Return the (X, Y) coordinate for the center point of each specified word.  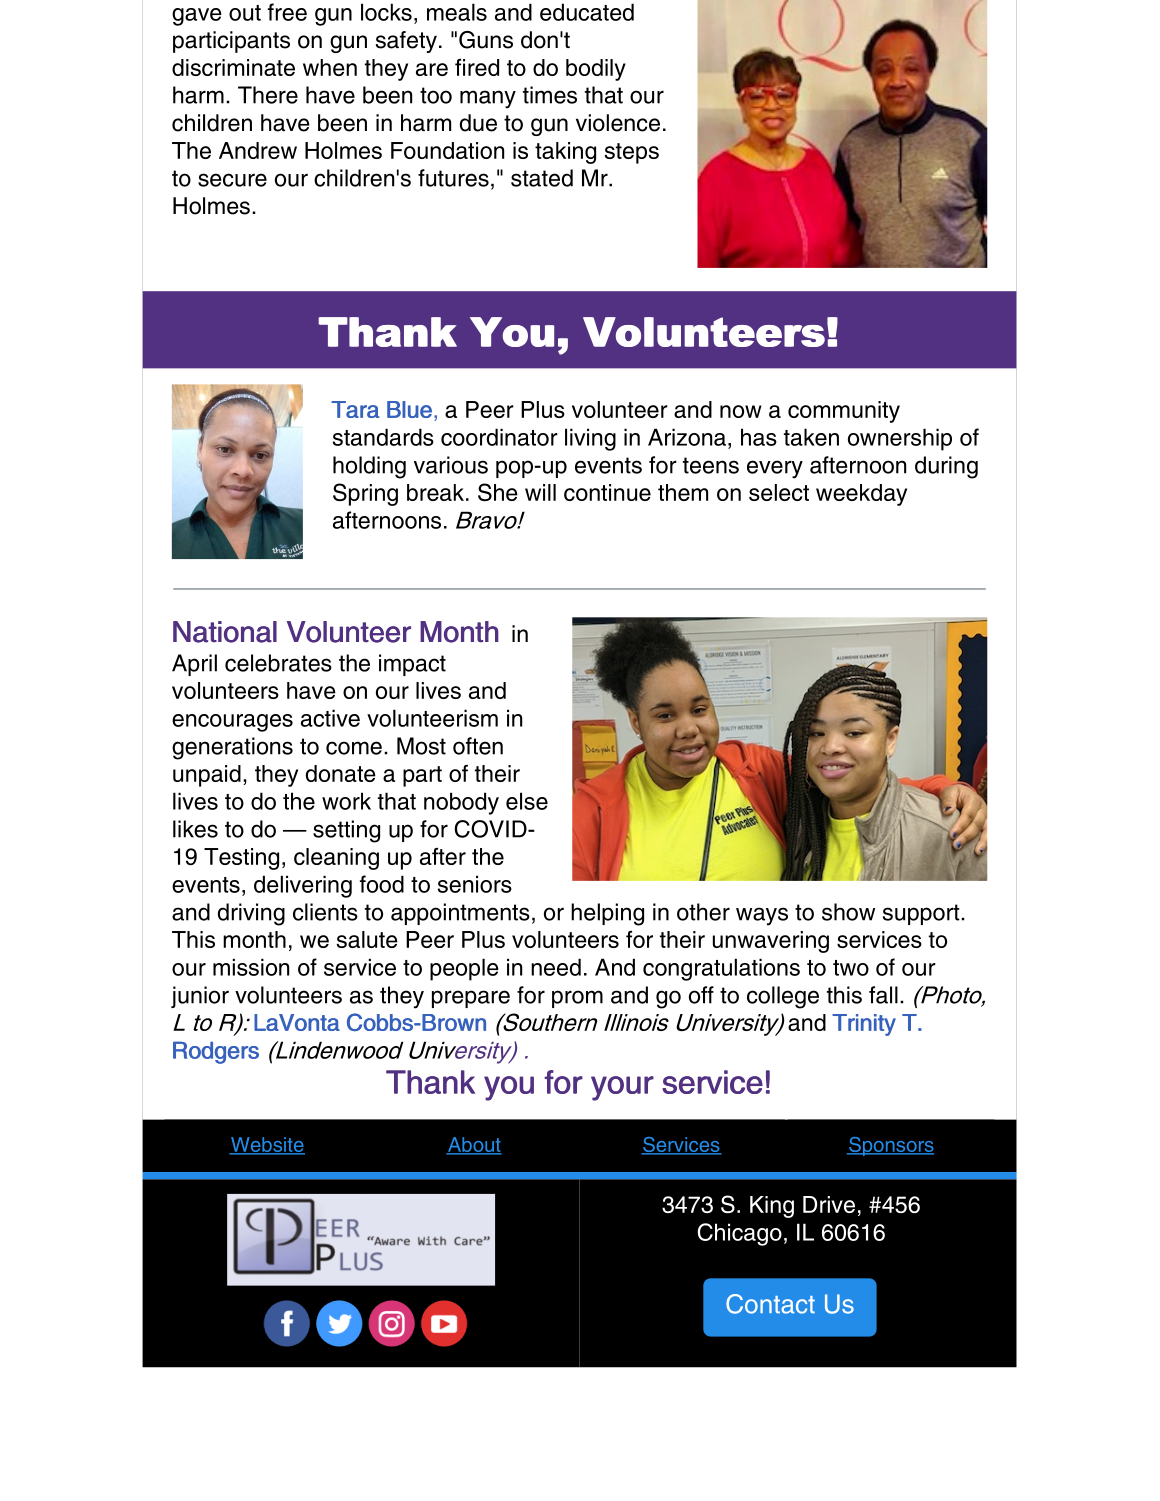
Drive (829, 1204)
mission (251, 967)
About (474, 1145)
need (556, 967)
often (478, 746)
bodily (596, 70)
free (287, 12)
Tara (355, 409)
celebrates (278, 663)
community (844, 412)
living (590, 439)
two (851, 968)
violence (618, 123)
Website (267, 1145)
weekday (861, 495)
